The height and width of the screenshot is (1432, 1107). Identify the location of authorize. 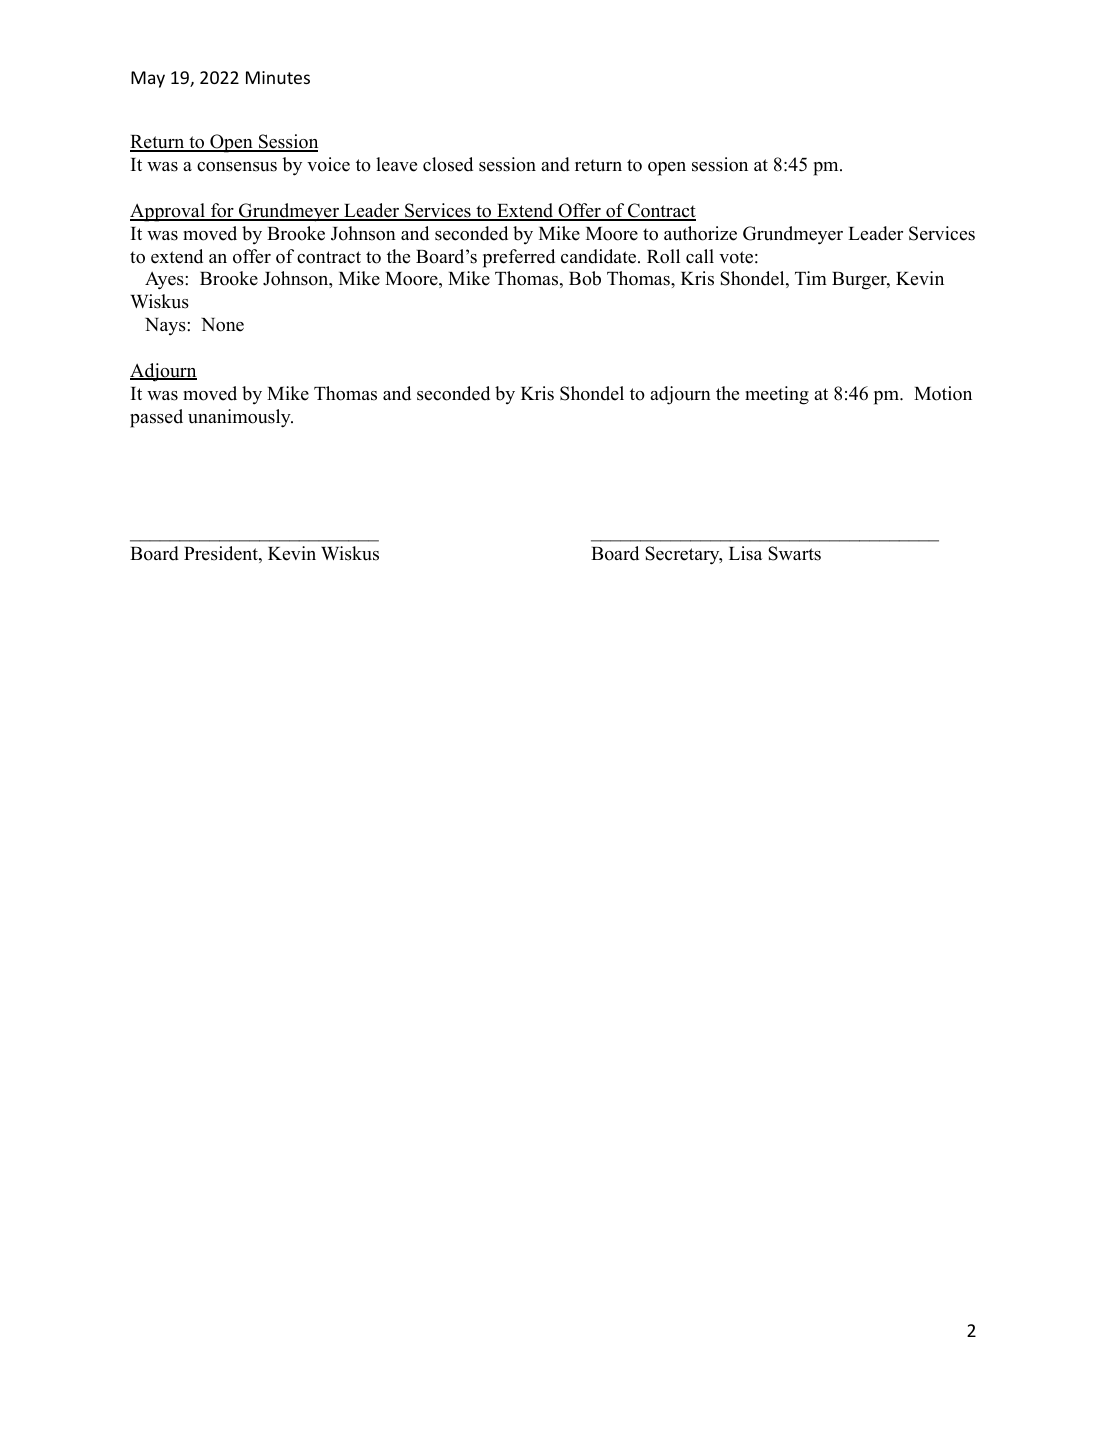
(700, 233).
